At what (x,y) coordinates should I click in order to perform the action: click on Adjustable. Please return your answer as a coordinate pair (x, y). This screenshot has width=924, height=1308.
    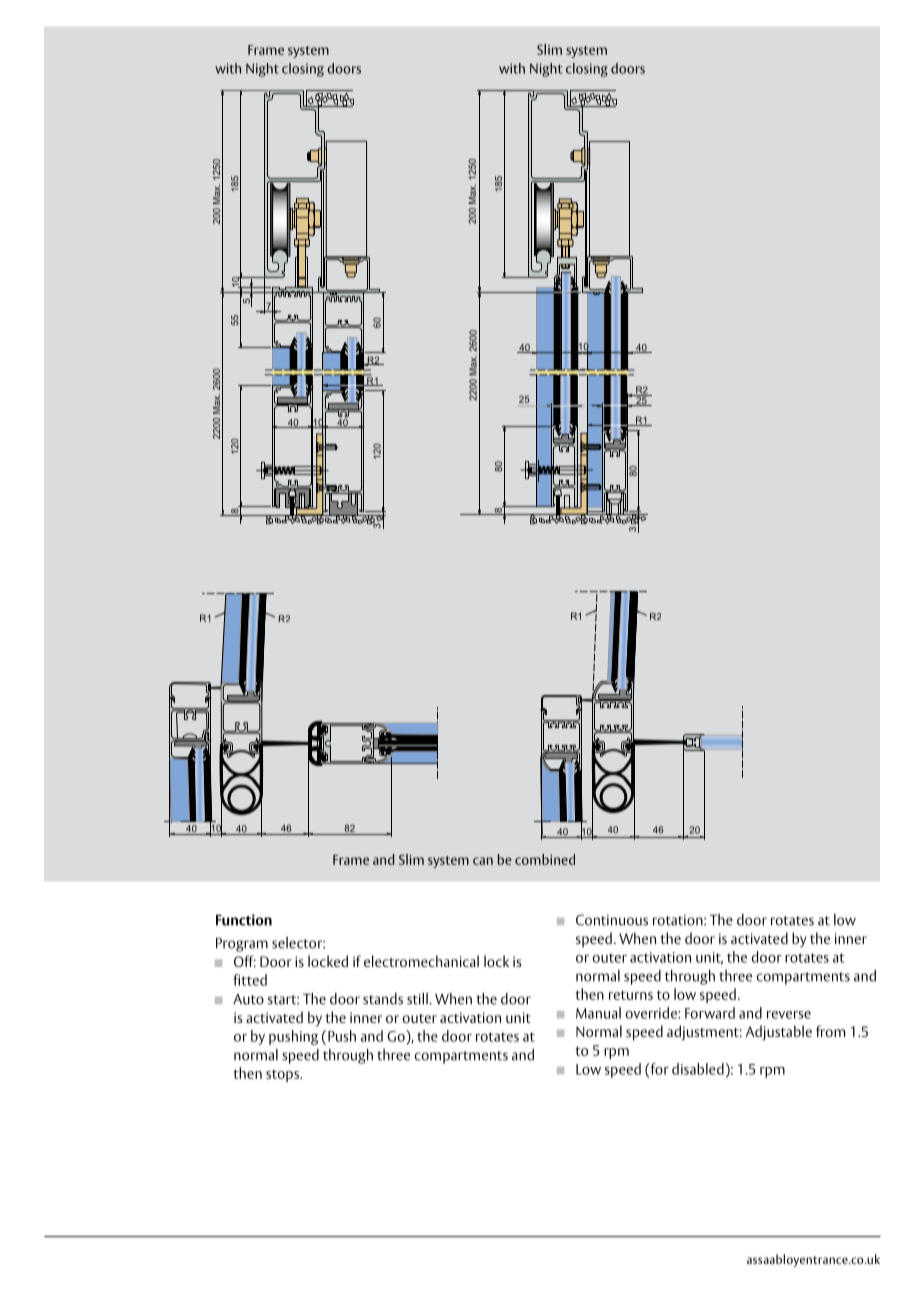
    Looking at the image, I should click on (778, 1033).
